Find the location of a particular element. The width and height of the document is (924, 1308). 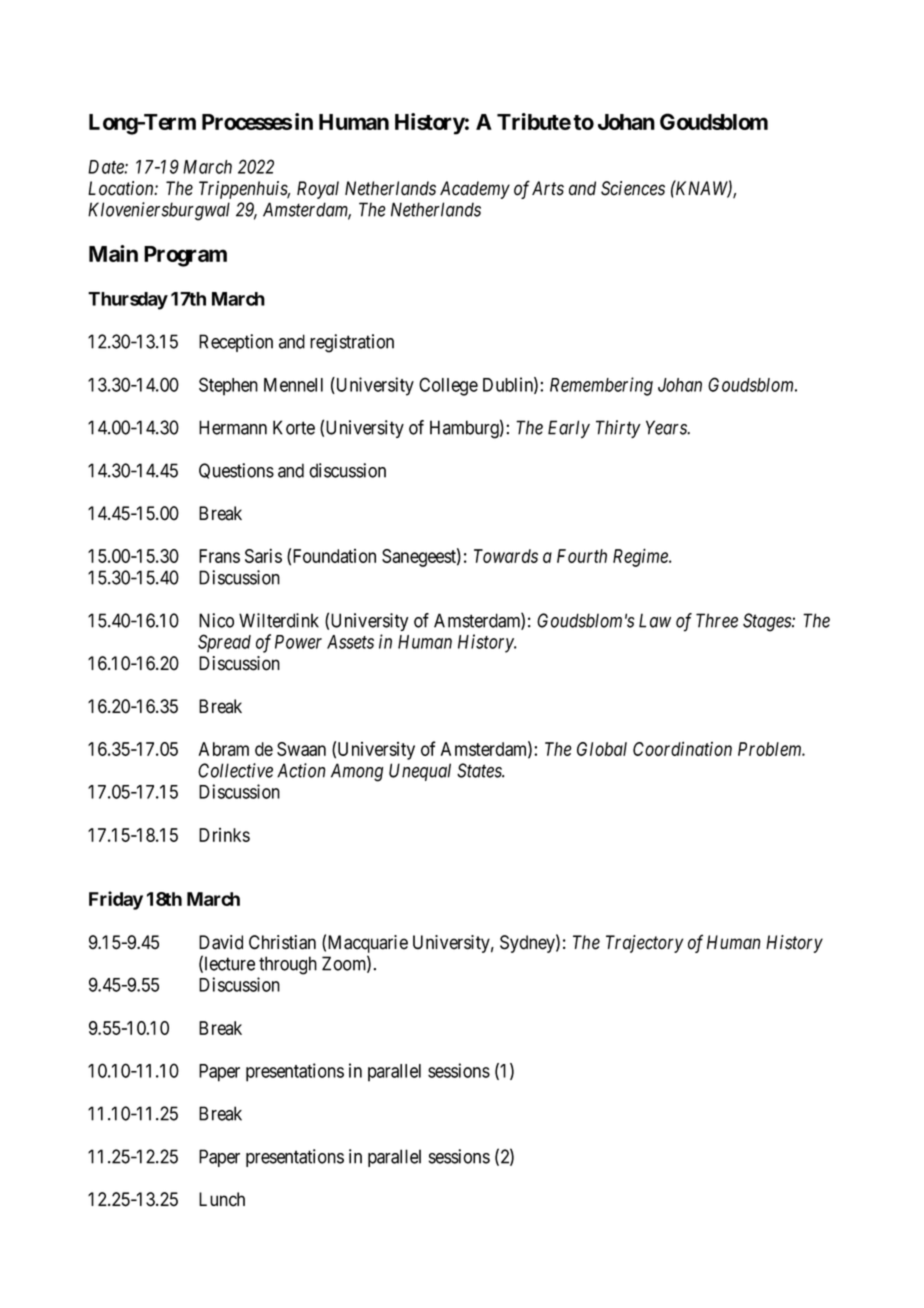

Trajectory is located at coordinates (644, 944).
